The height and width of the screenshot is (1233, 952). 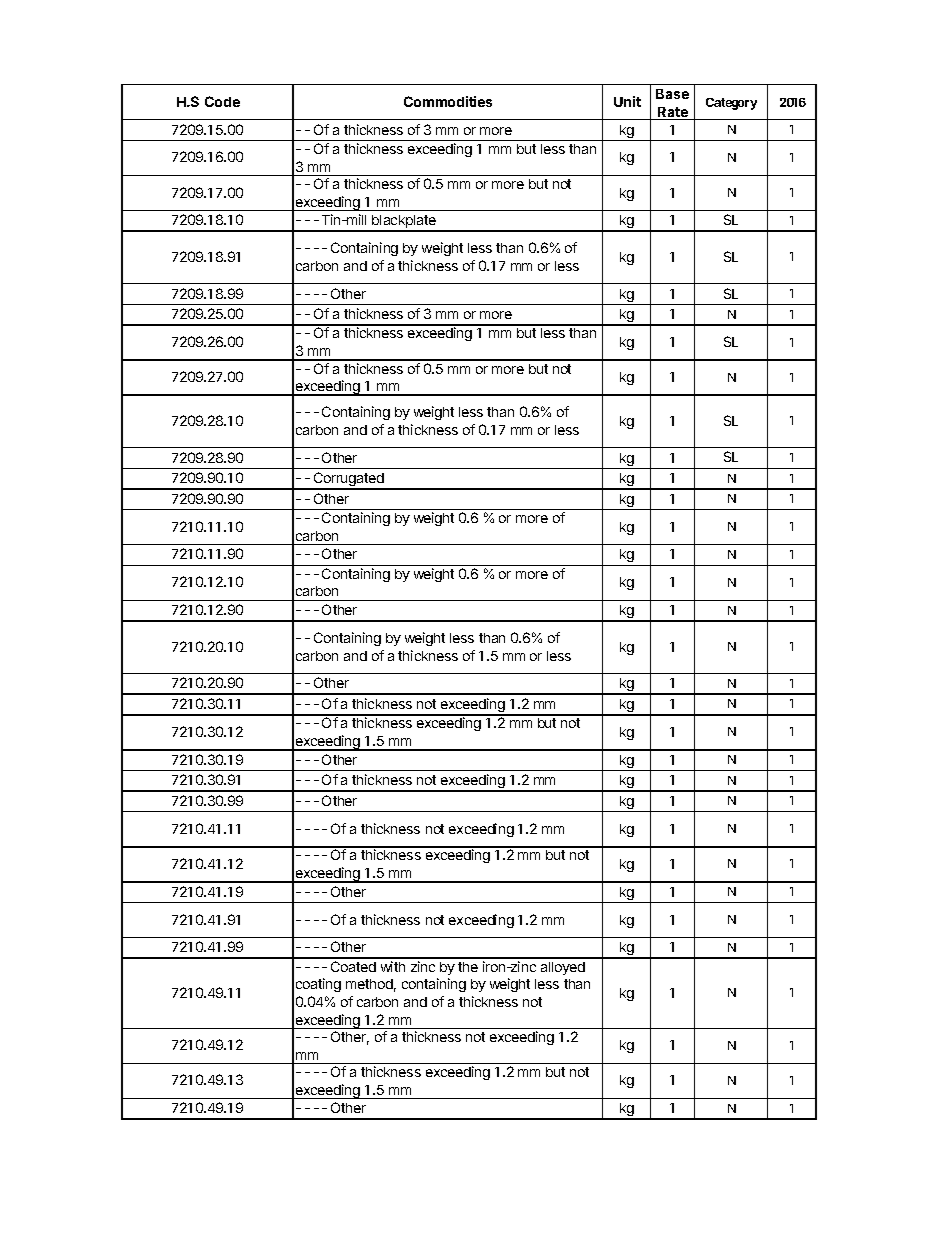 What do you see at coordinates (673, 113) in the screenshot?
I see `Rate` at bounding box center [673, 113].
